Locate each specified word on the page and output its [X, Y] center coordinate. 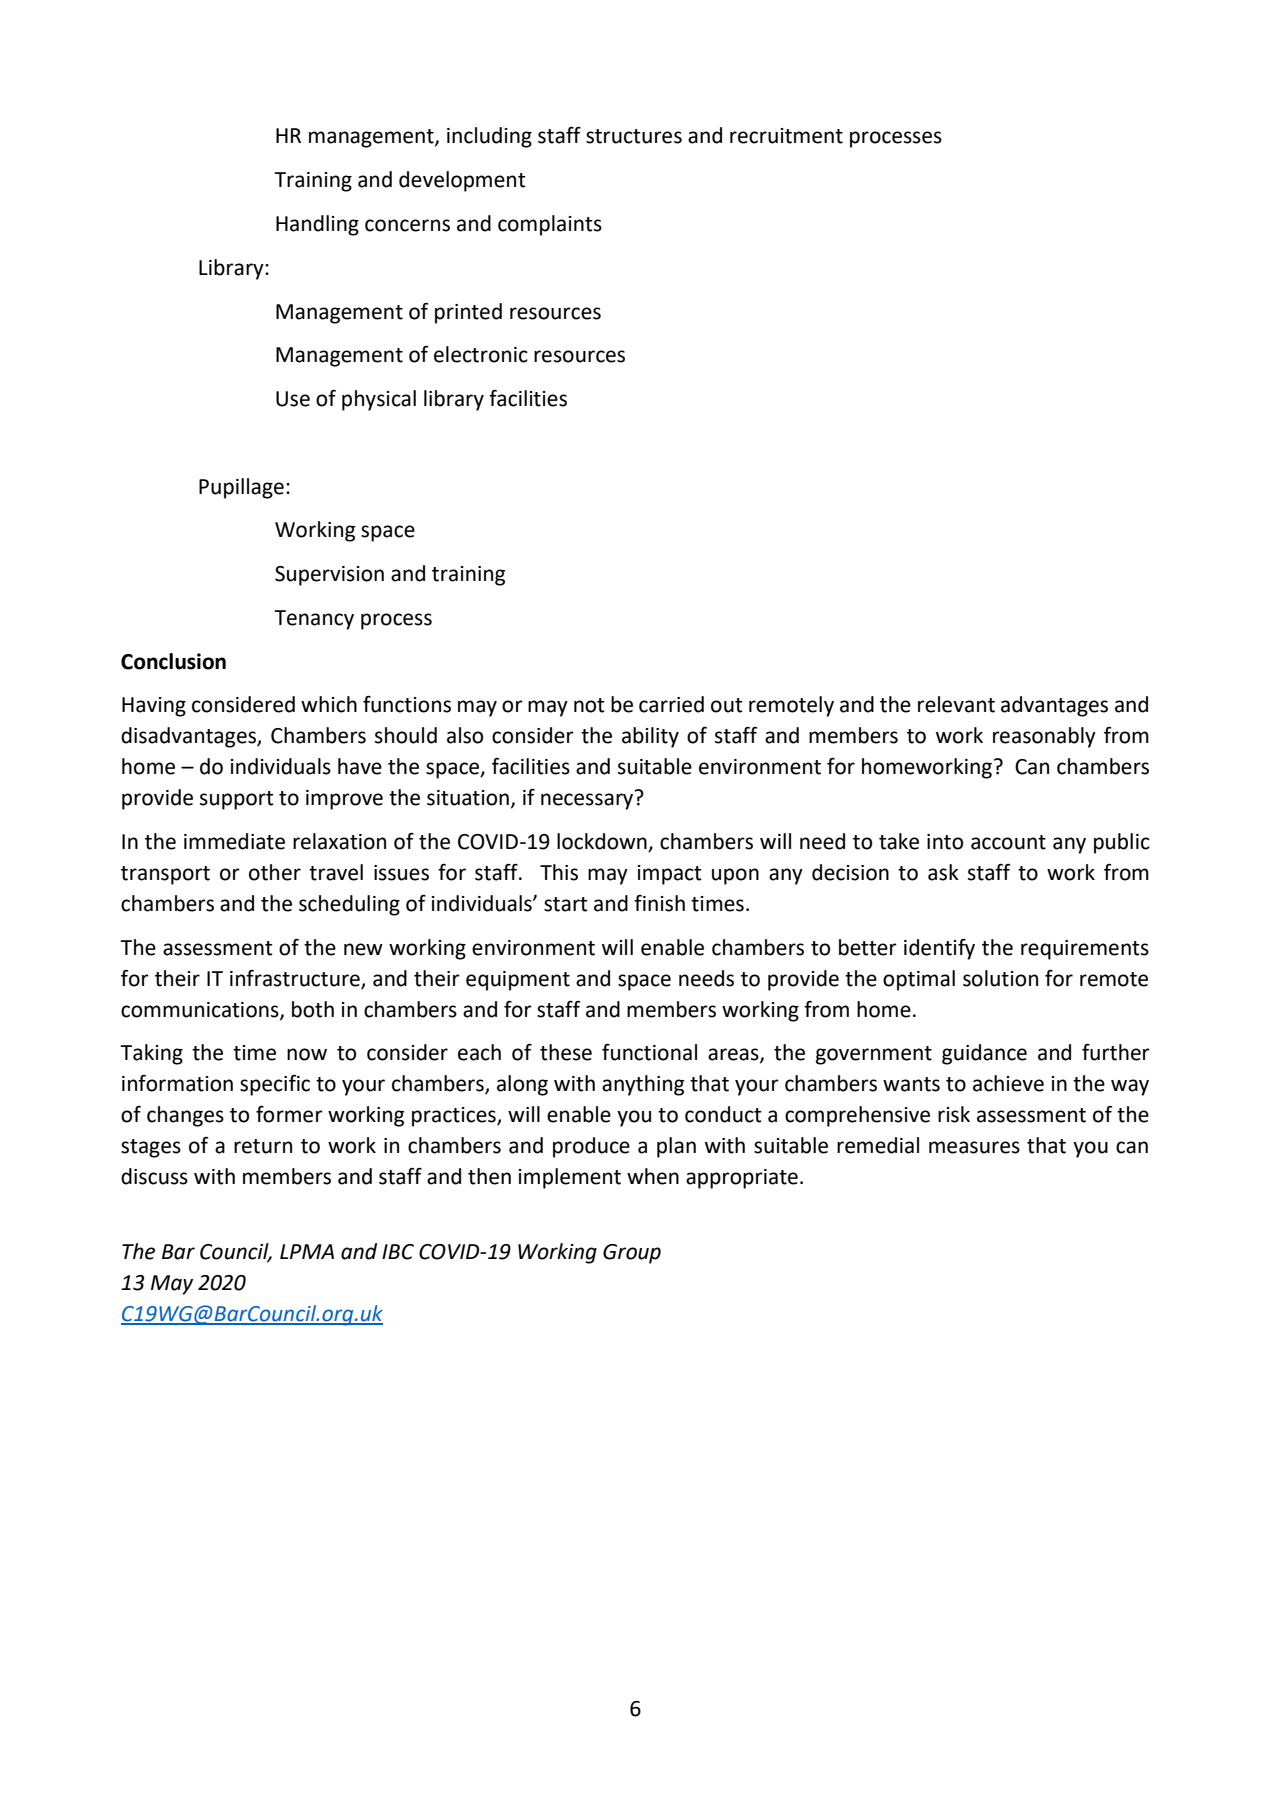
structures [634, 136]
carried [671, 704]
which [329, 704]
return [263, 1146]
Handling [317, 225]
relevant [956, 704]
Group [632, 1254]
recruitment [786, 136]
